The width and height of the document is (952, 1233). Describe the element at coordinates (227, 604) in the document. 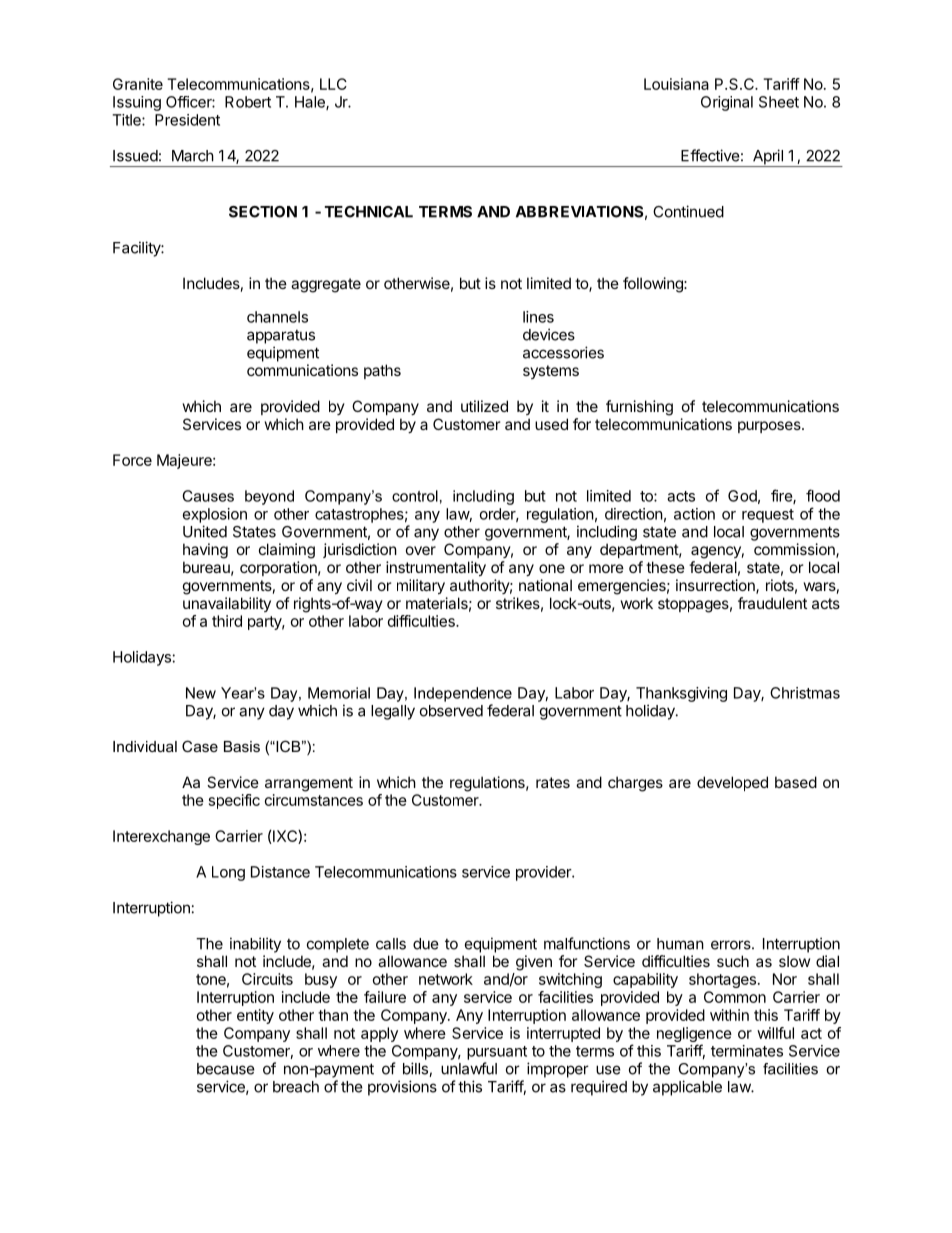

I see `unavailability` at that location.
